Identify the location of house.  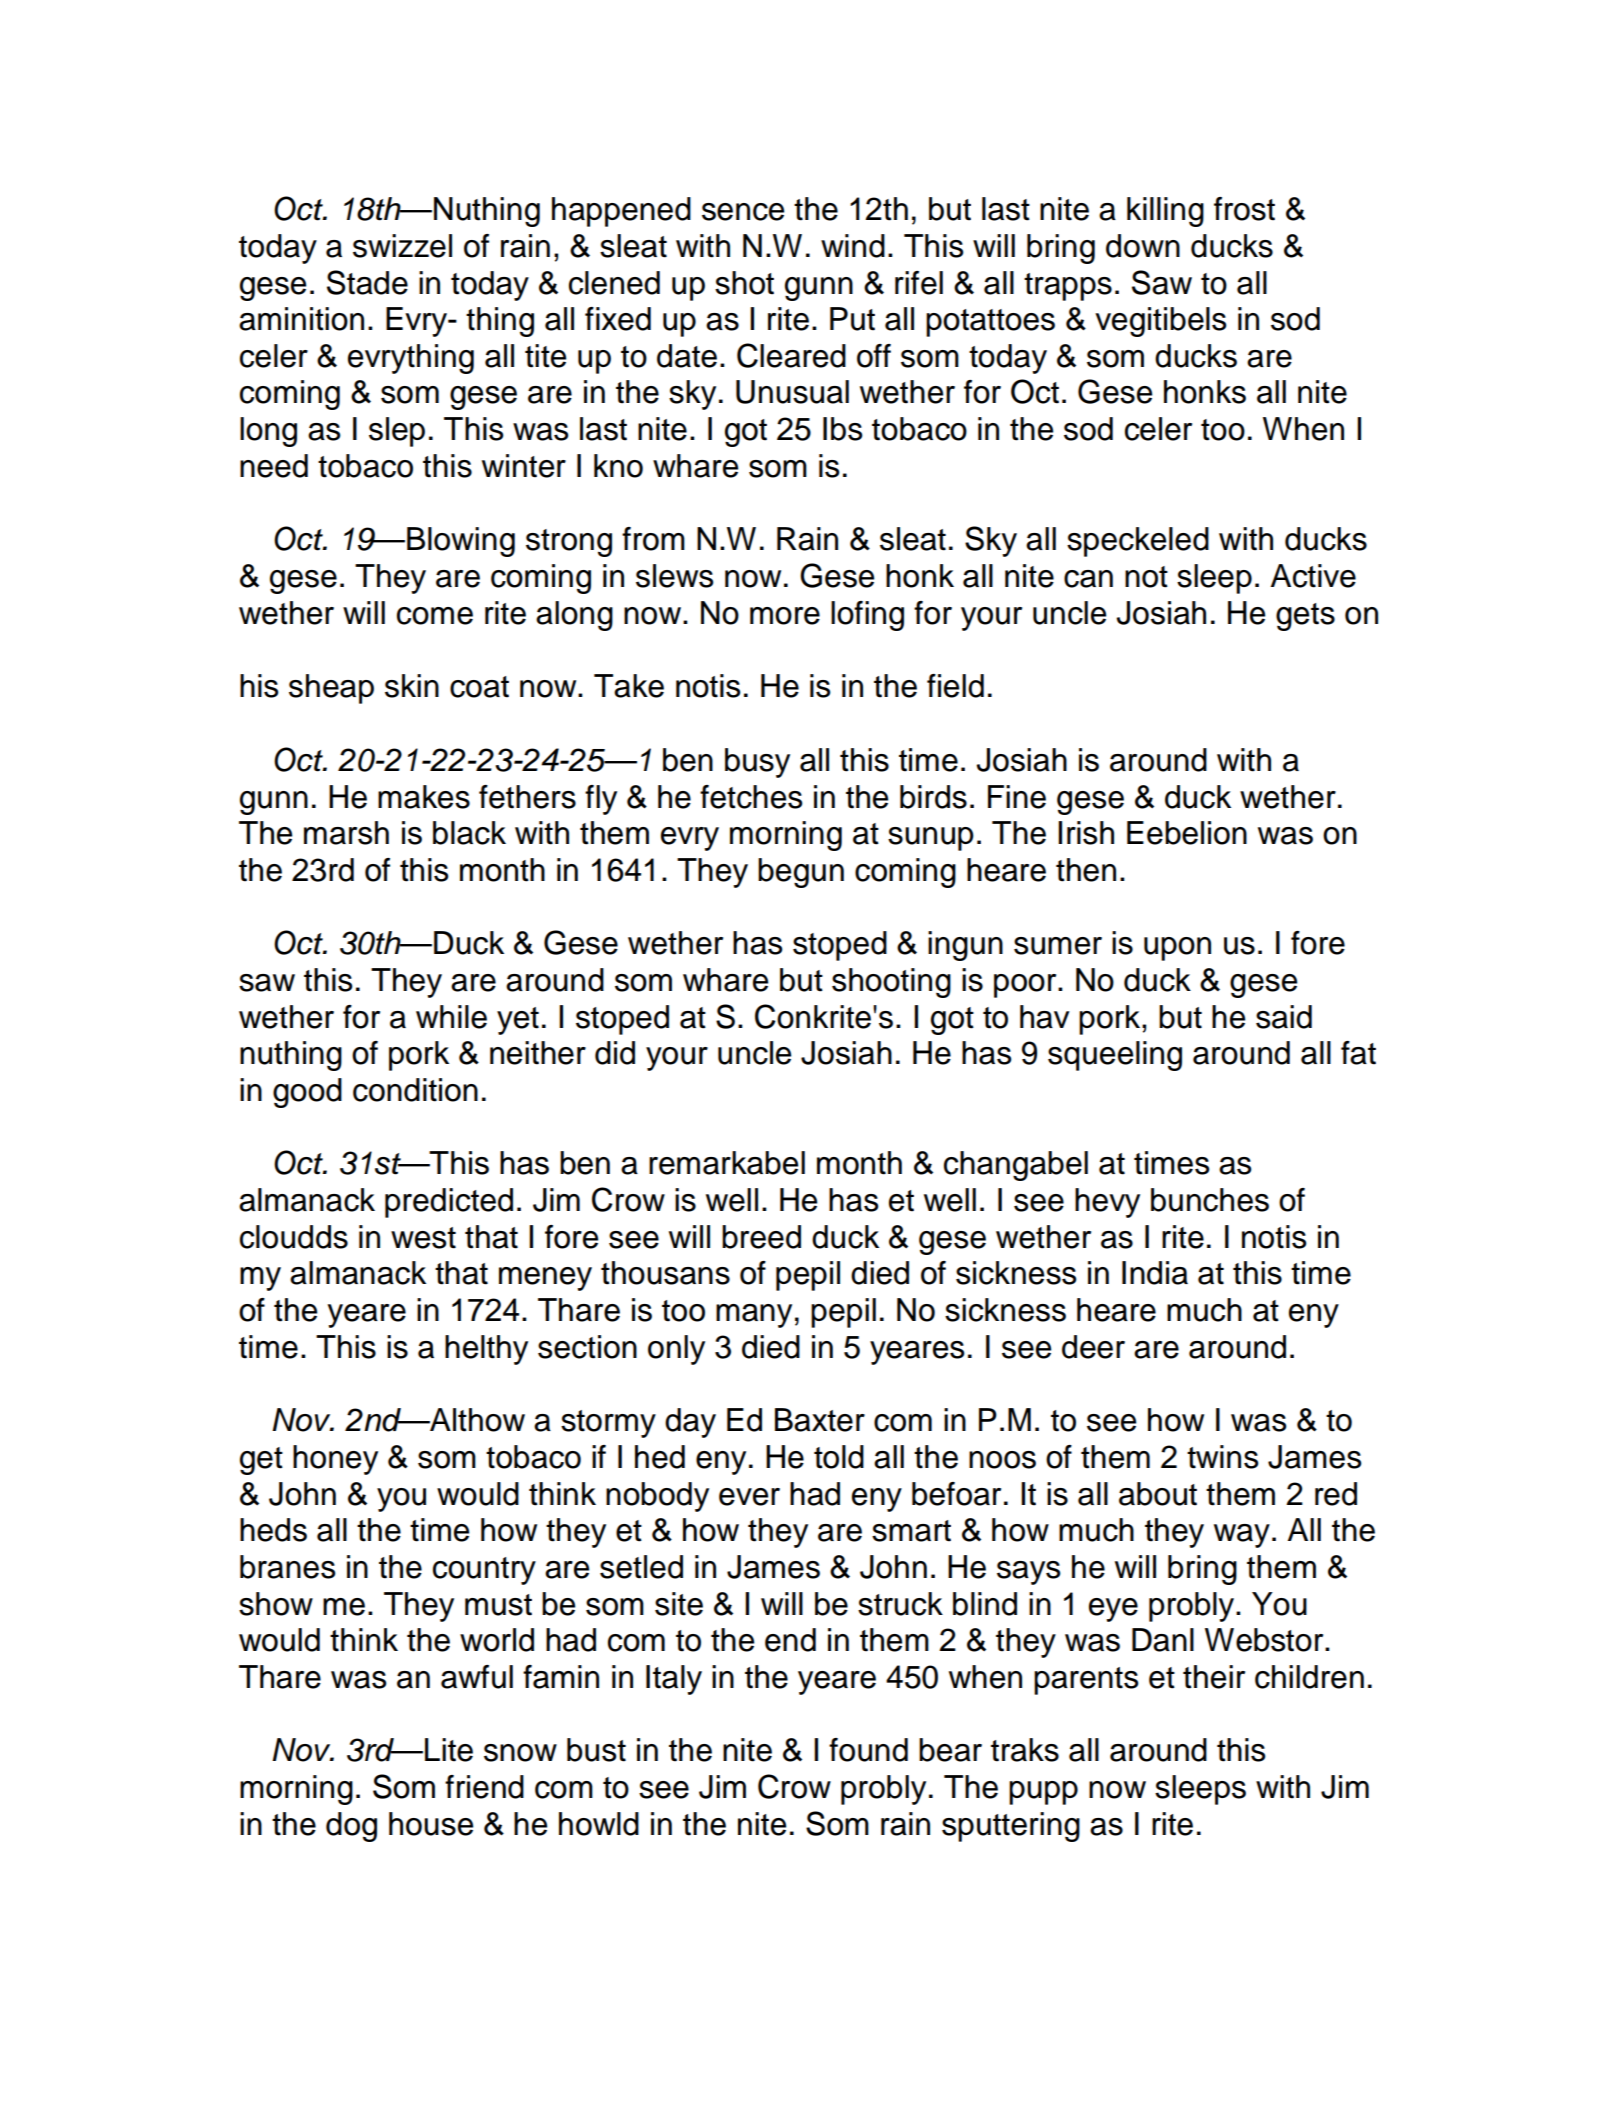
(431, 1824).
